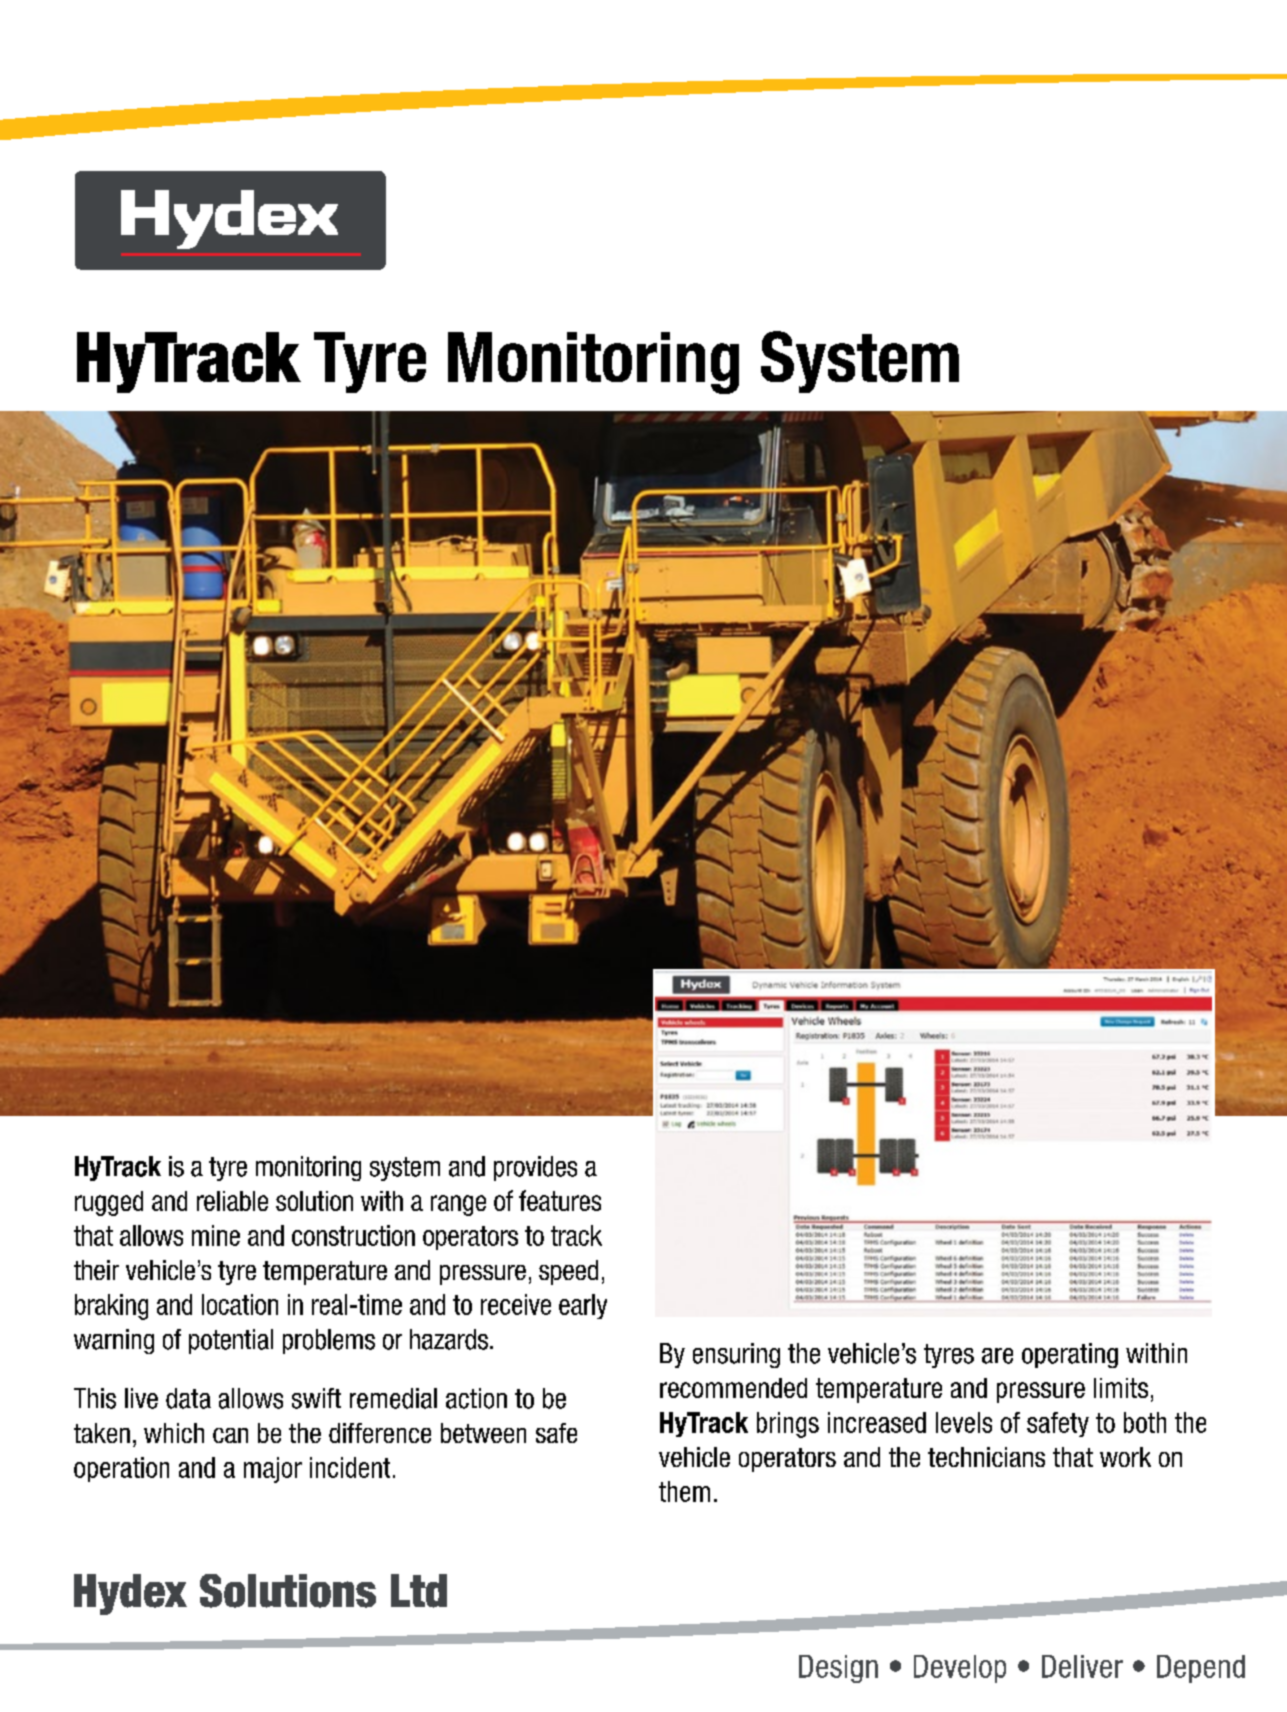  I want to click on features, so click(560, 1200).
